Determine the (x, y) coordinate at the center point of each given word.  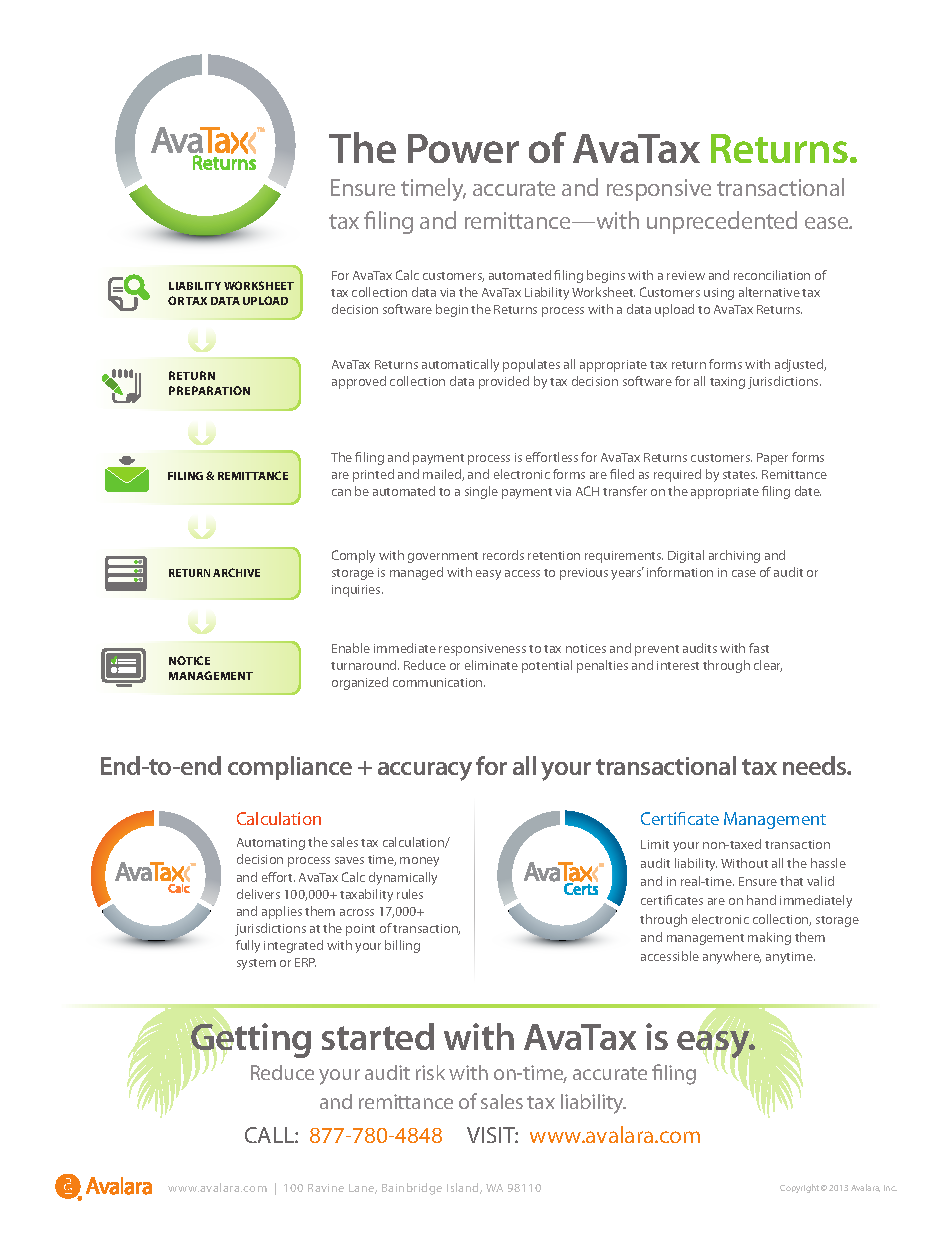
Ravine (326, 1188)
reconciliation (772, 275)
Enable (351, 648)
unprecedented (722, 222)
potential (547, 666)
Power (463, 148)
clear (768, 666)
